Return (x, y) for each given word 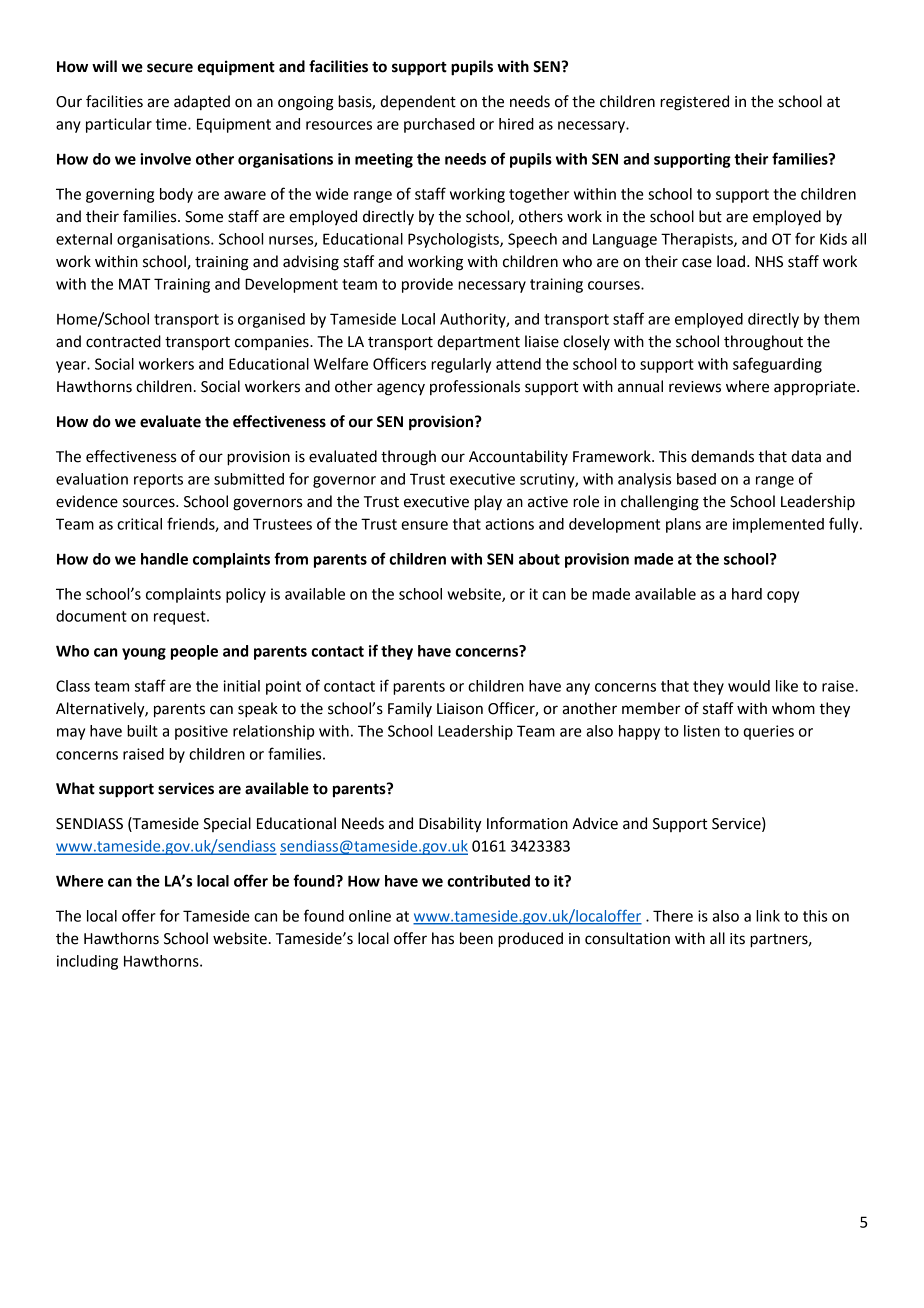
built (142, 731)
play (488, 503)
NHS (769, 262)
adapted (202, 102)
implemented (778, 525)
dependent (418, 103)
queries (768, 732)
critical (139, 524)
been (476, 938)
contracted (123, 341)
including (87, 962)
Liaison (460, 709)
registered (694, 103)
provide (427, 285)
